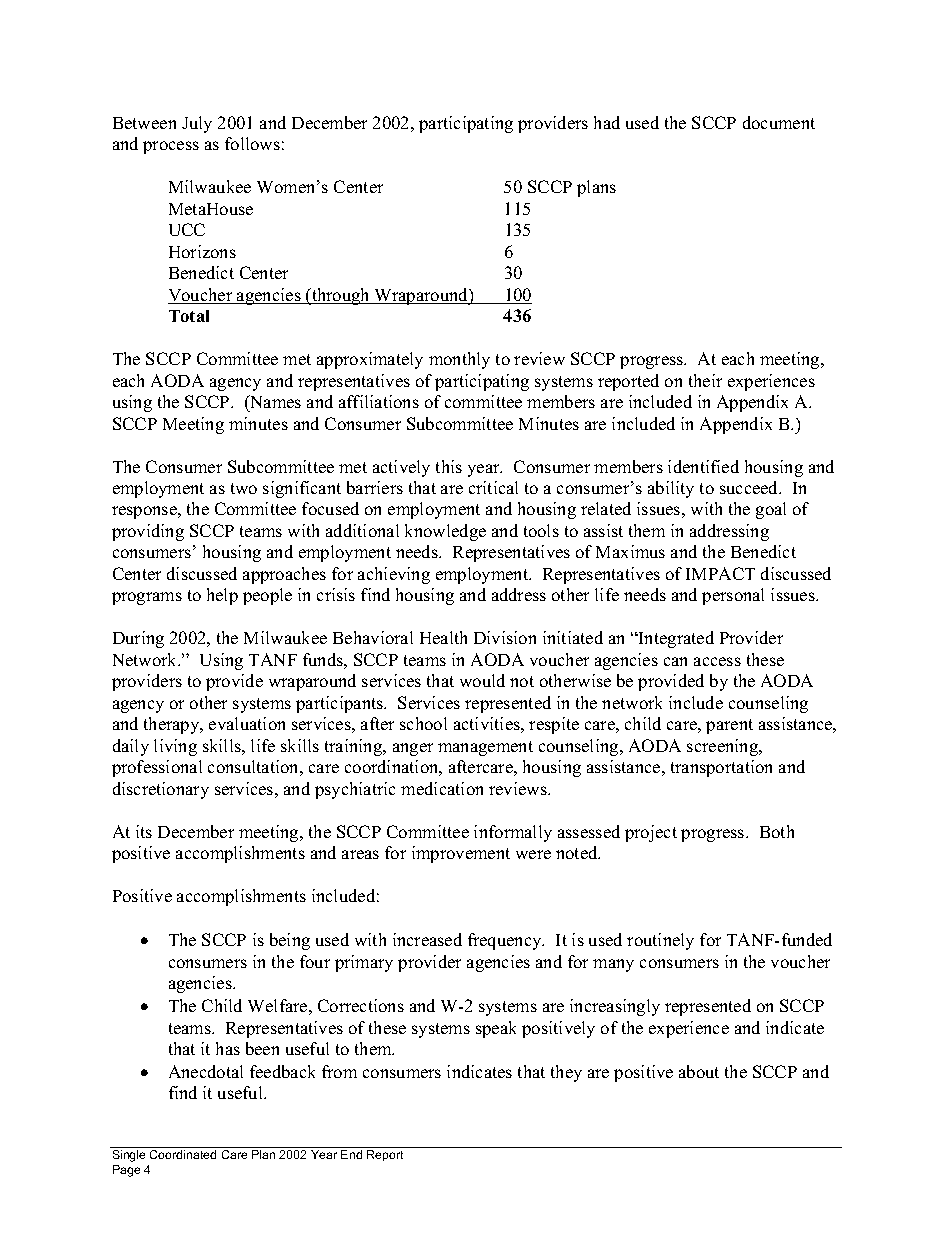 This screenshot has width=952, height=1233. Describe the element at coordinates (442, 788) in the screenshot. I see `medication` at that location.
